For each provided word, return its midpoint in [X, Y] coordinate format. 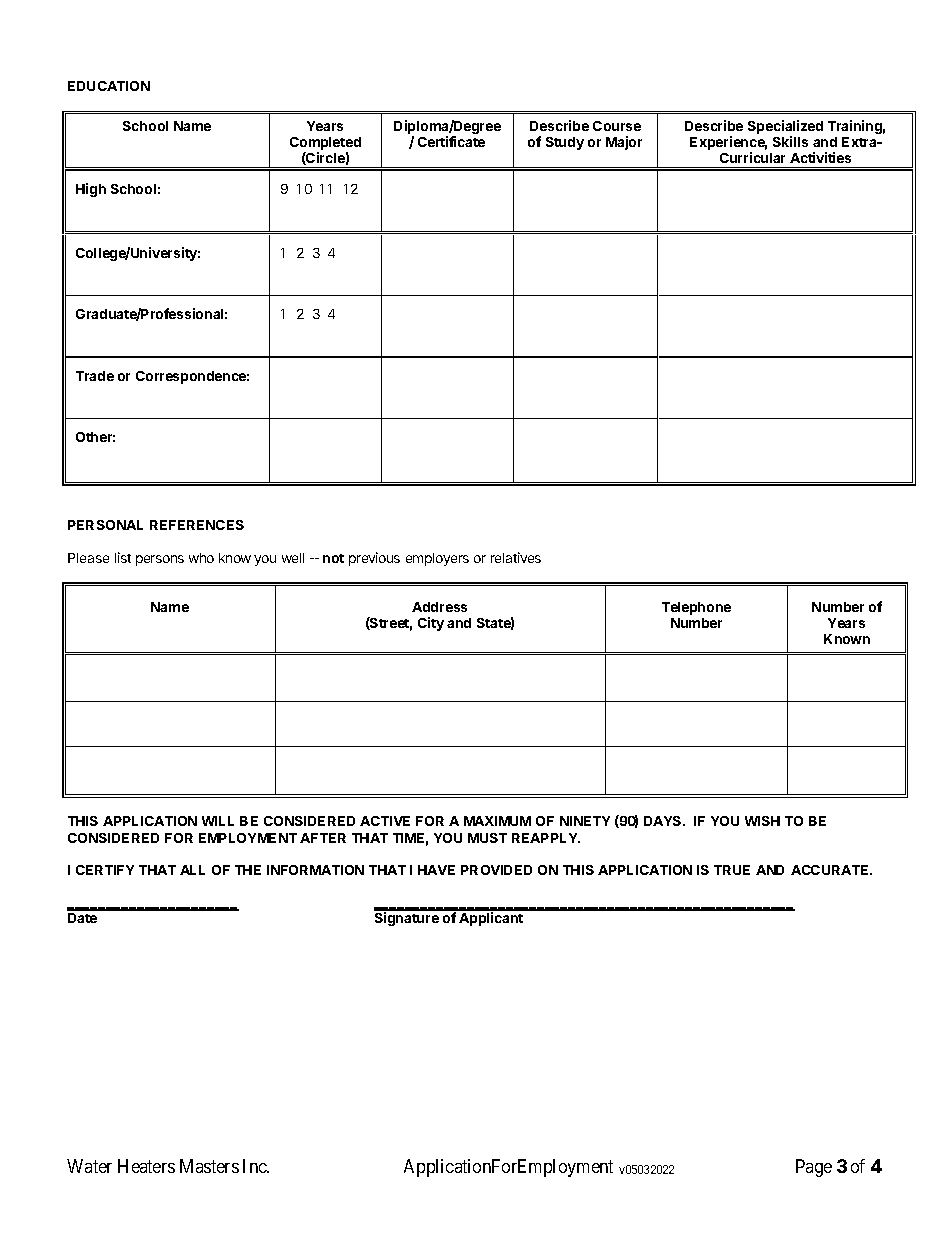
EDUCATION [109, 86]
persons [160, 560]
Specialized [785, 128]
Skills [790, 141]
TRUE [732, 870]
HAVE [436, 870]
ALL [192, 870]
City [431, 624]
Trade [95, 376]
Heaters [146, 1166]
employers [437, 559]
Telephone [696, 608]
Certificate [451, 141]
